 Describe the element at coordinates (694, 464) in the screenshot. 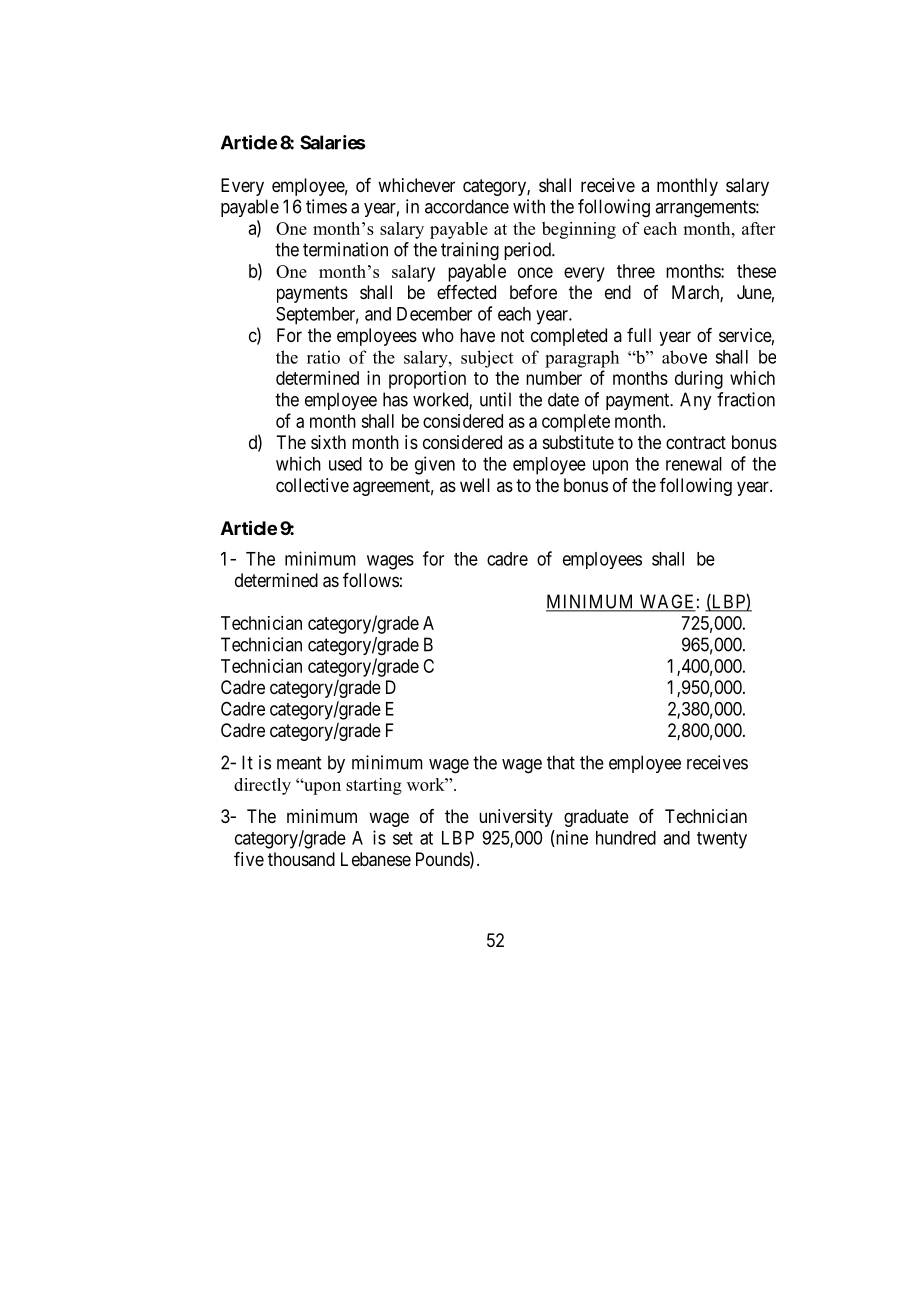

I see `renewal` at that location.
